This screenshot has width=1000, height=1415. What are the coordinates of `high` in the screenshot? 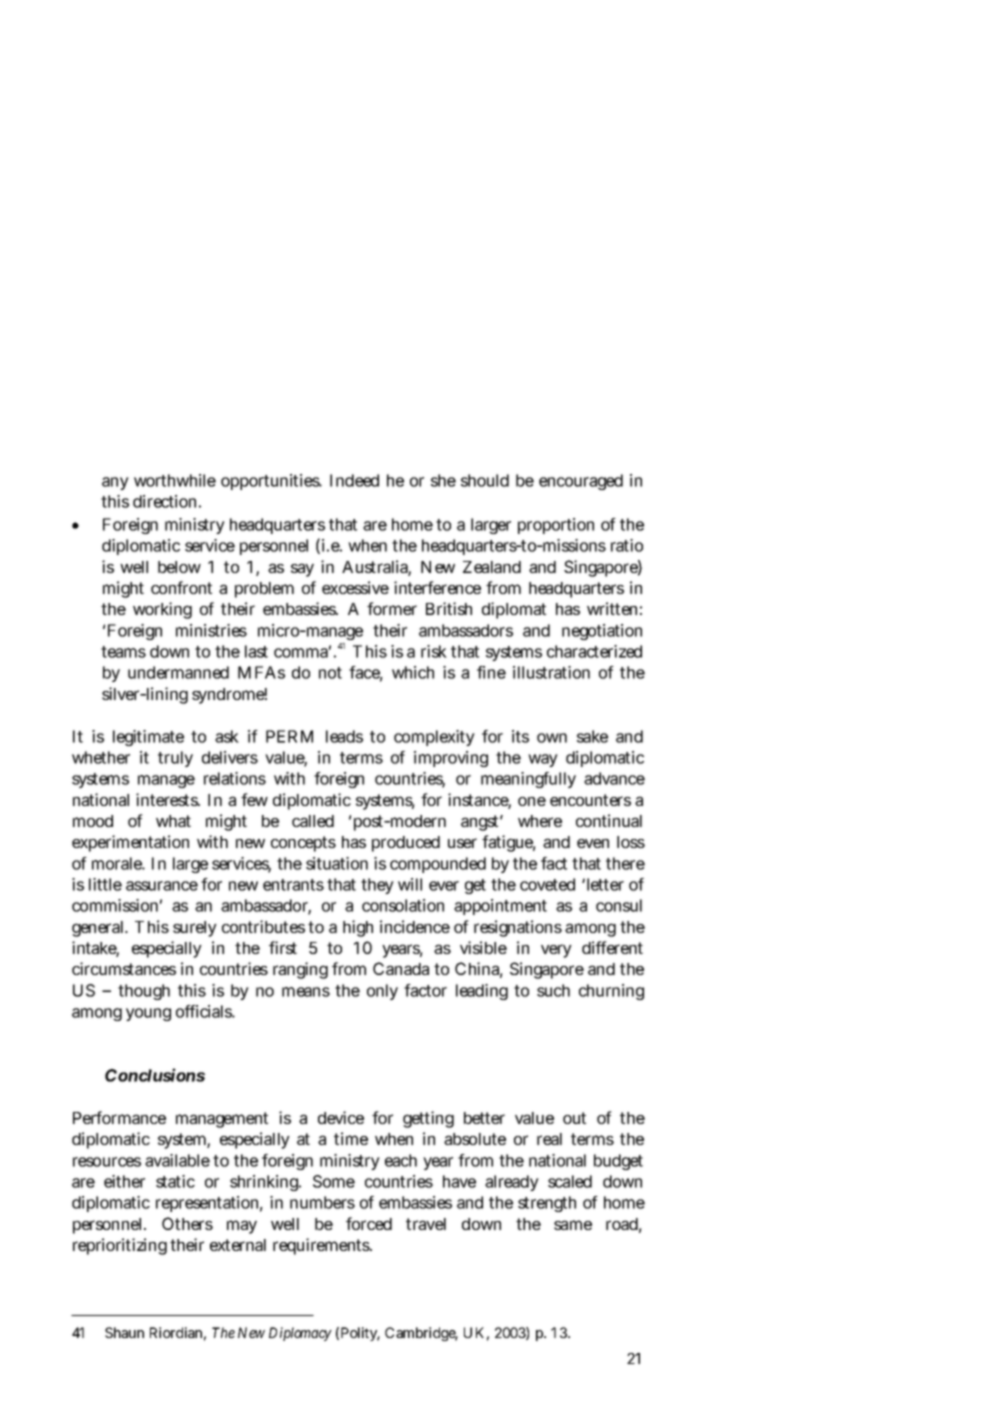 It's located at (358, 928).
